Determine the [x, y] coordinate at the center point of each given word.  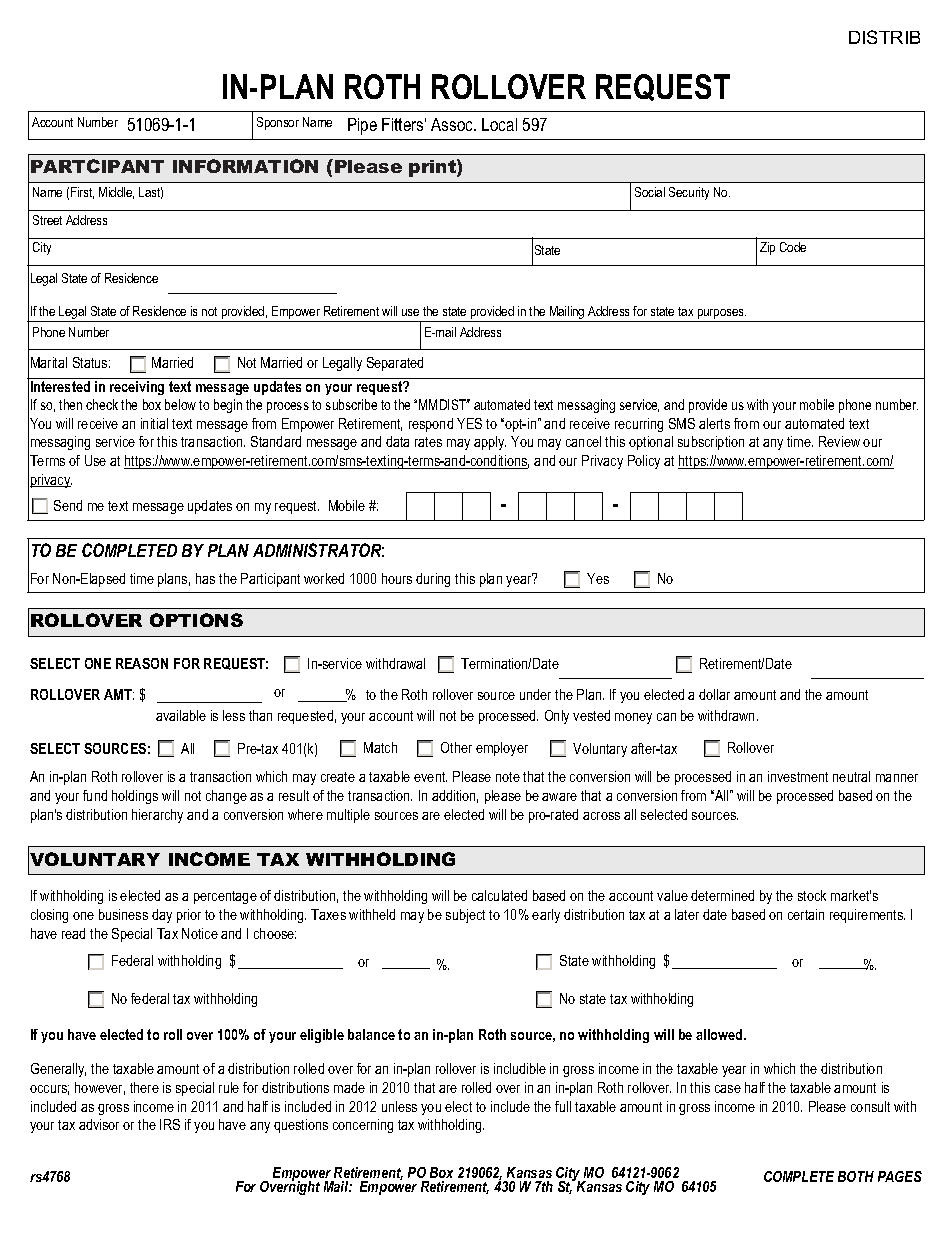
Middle [116, 193]
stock [812, 895]
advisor [99, 1124]
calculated [499, 895]
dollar [714, 694]
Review [839, 441]
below [180, 404]
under [535, 694]
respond [431, 425]
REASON [142, 663]
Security [689, 193]
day [162, 916]
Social [650, 192]
